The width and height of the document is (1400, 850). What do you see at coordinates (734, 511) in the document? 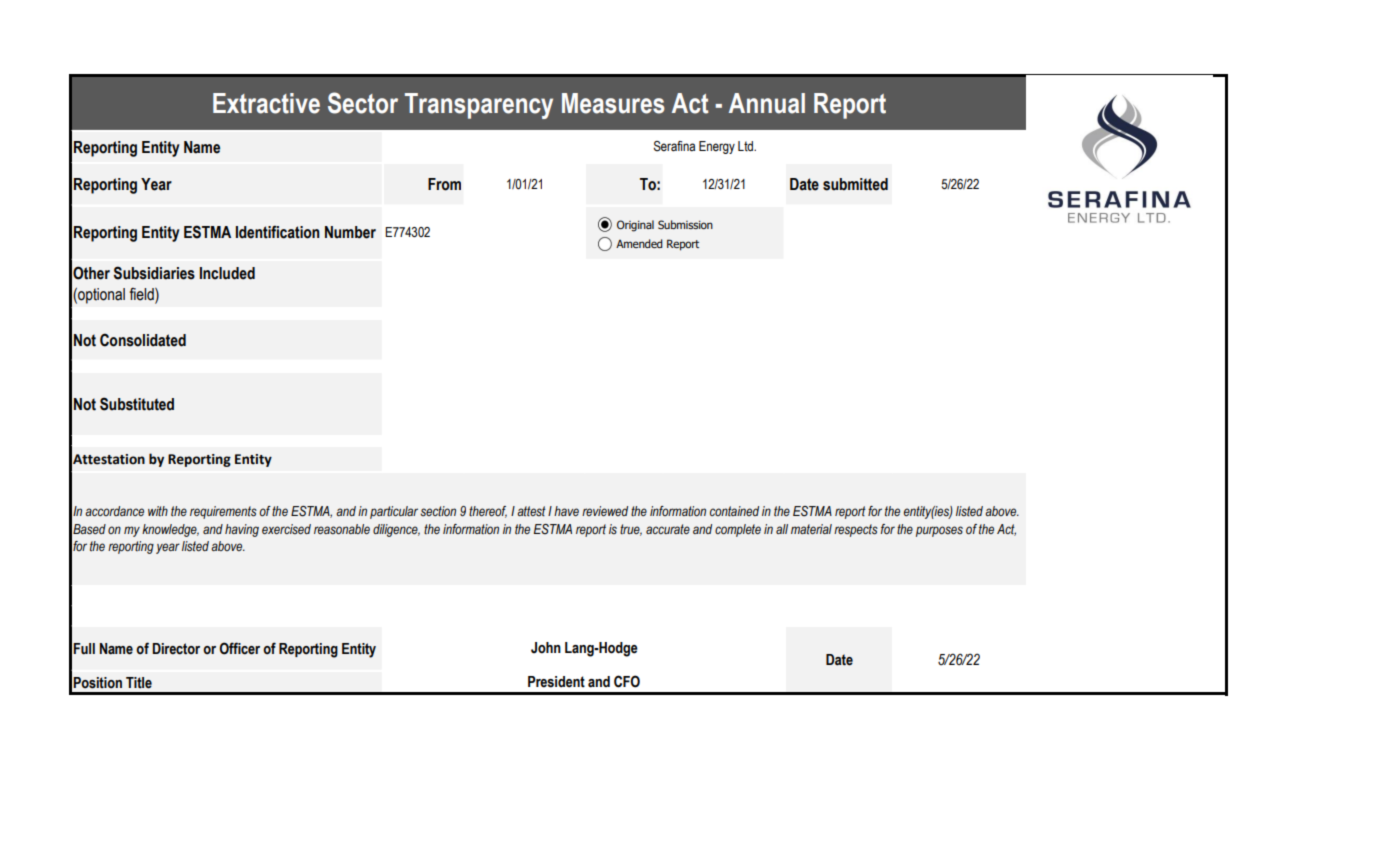
I see `contained` at bounding box center [734, 511].
